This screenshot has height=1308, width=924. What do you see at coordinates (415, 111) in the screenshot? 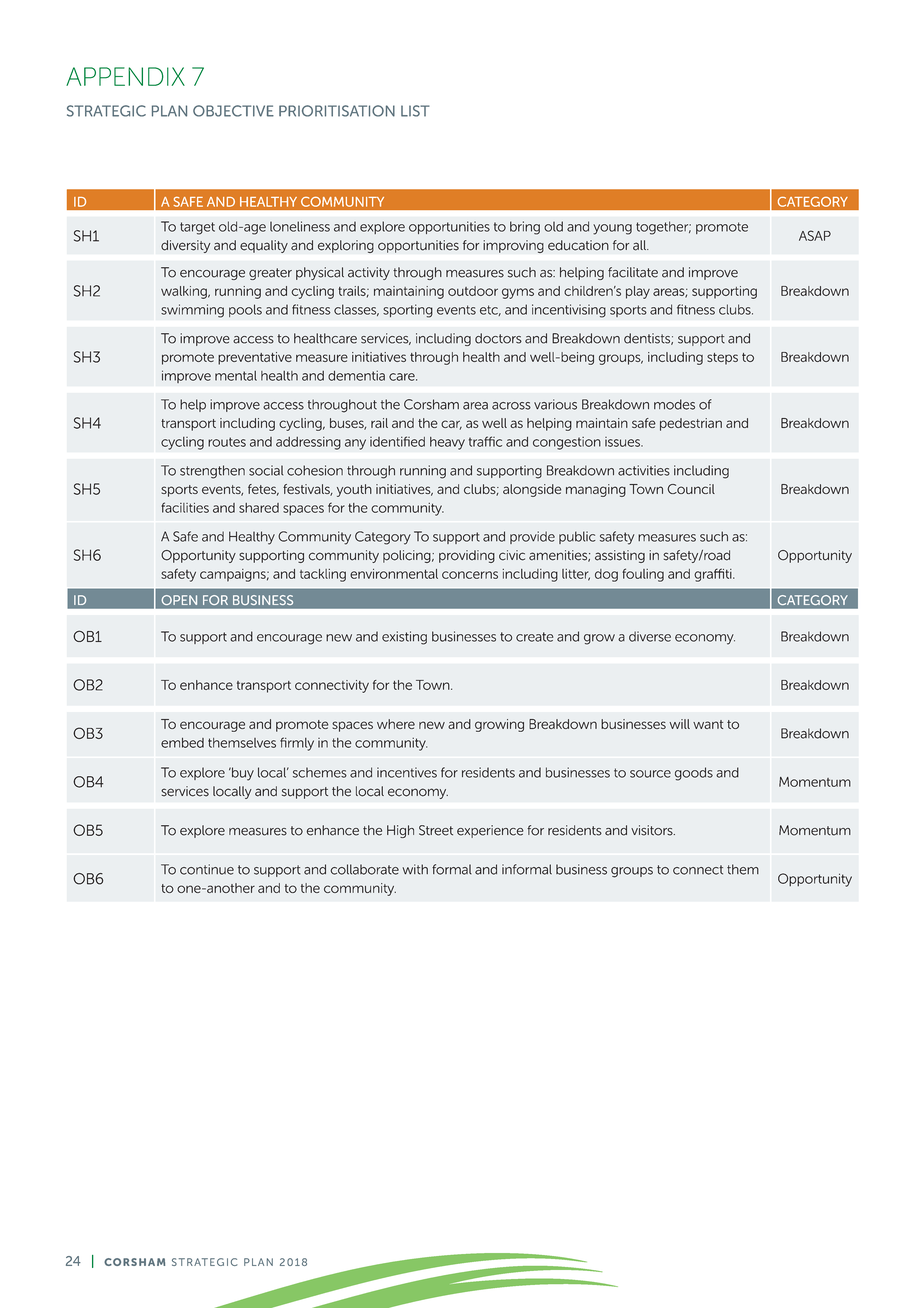
I see `LIST` at bounding box center [415, 111].
